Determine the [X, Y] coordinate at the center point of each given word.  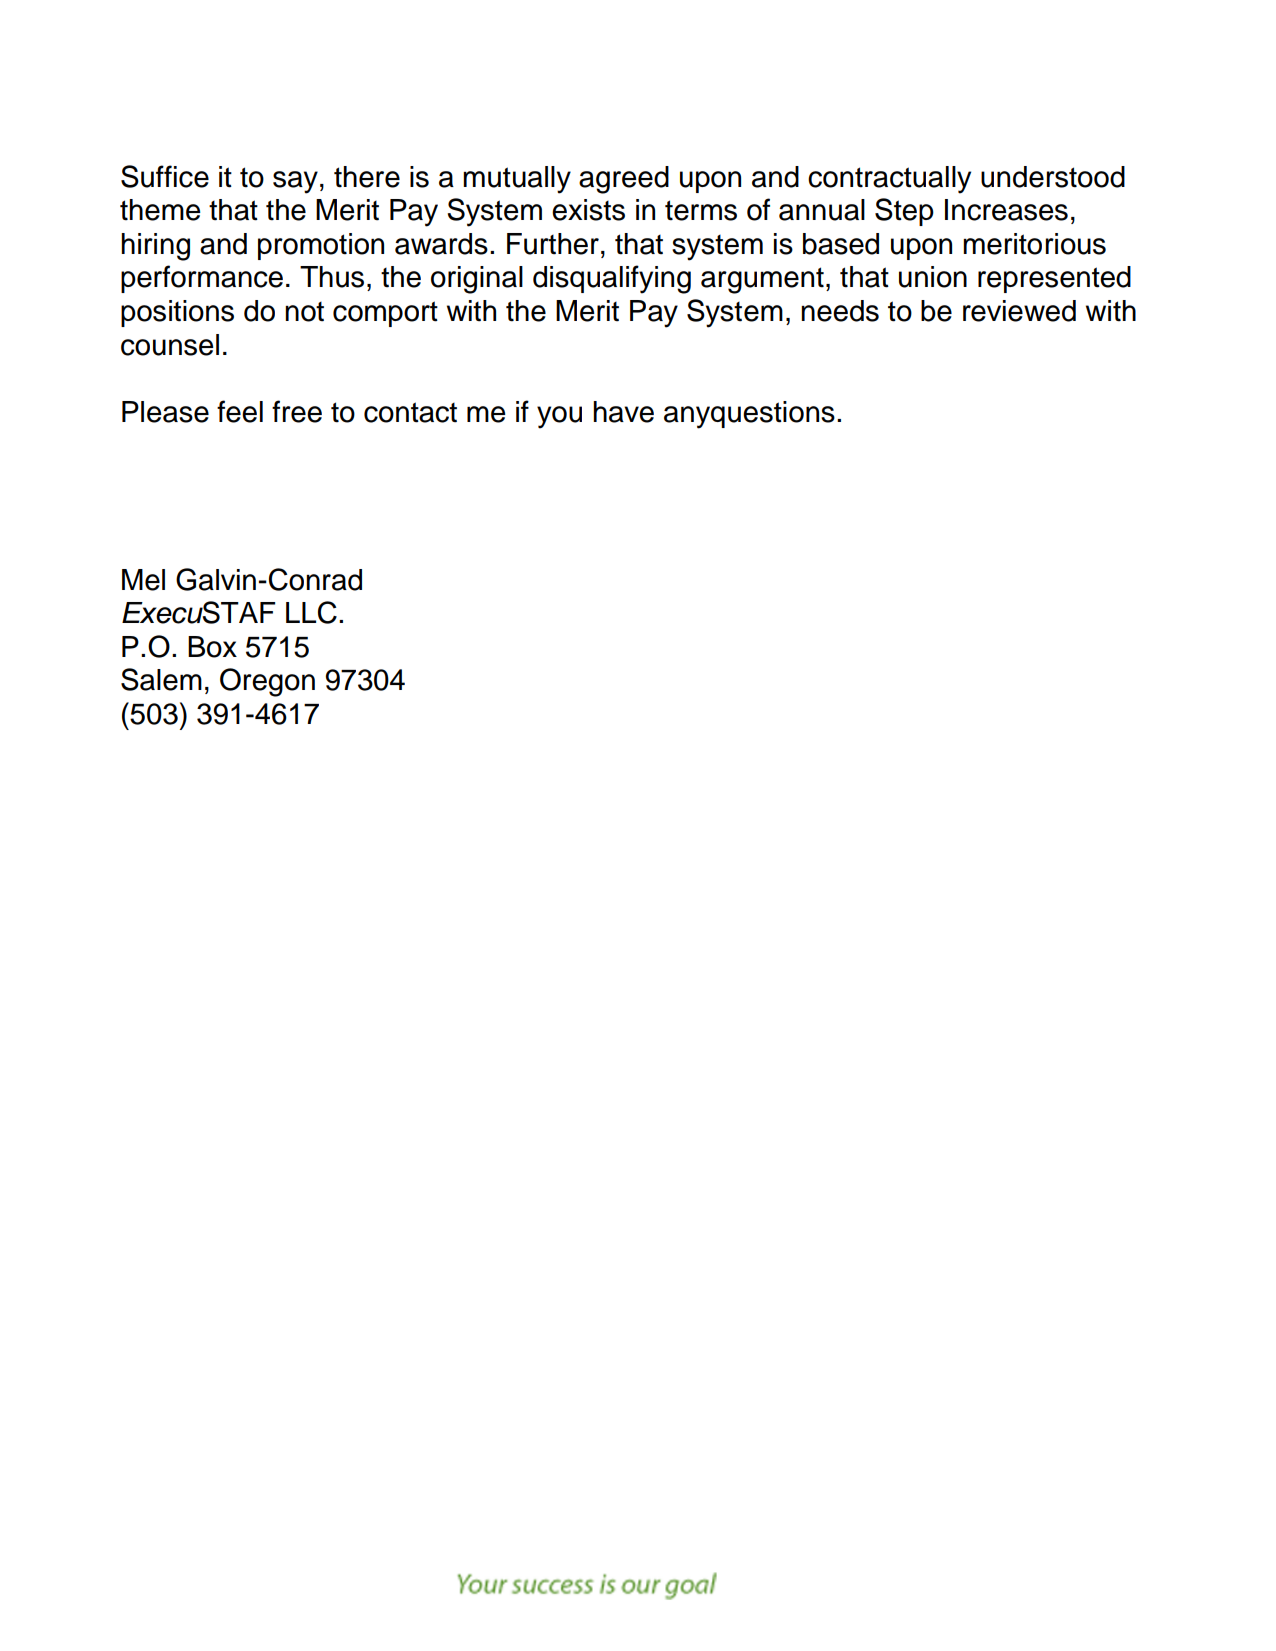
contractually [889, 180]
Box [212, 647]
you [559, 417]
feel [240, 411]
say [295, 182]
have [623, 412]
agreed [624, 180]
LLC [311, 612]
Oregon [267, 682]
